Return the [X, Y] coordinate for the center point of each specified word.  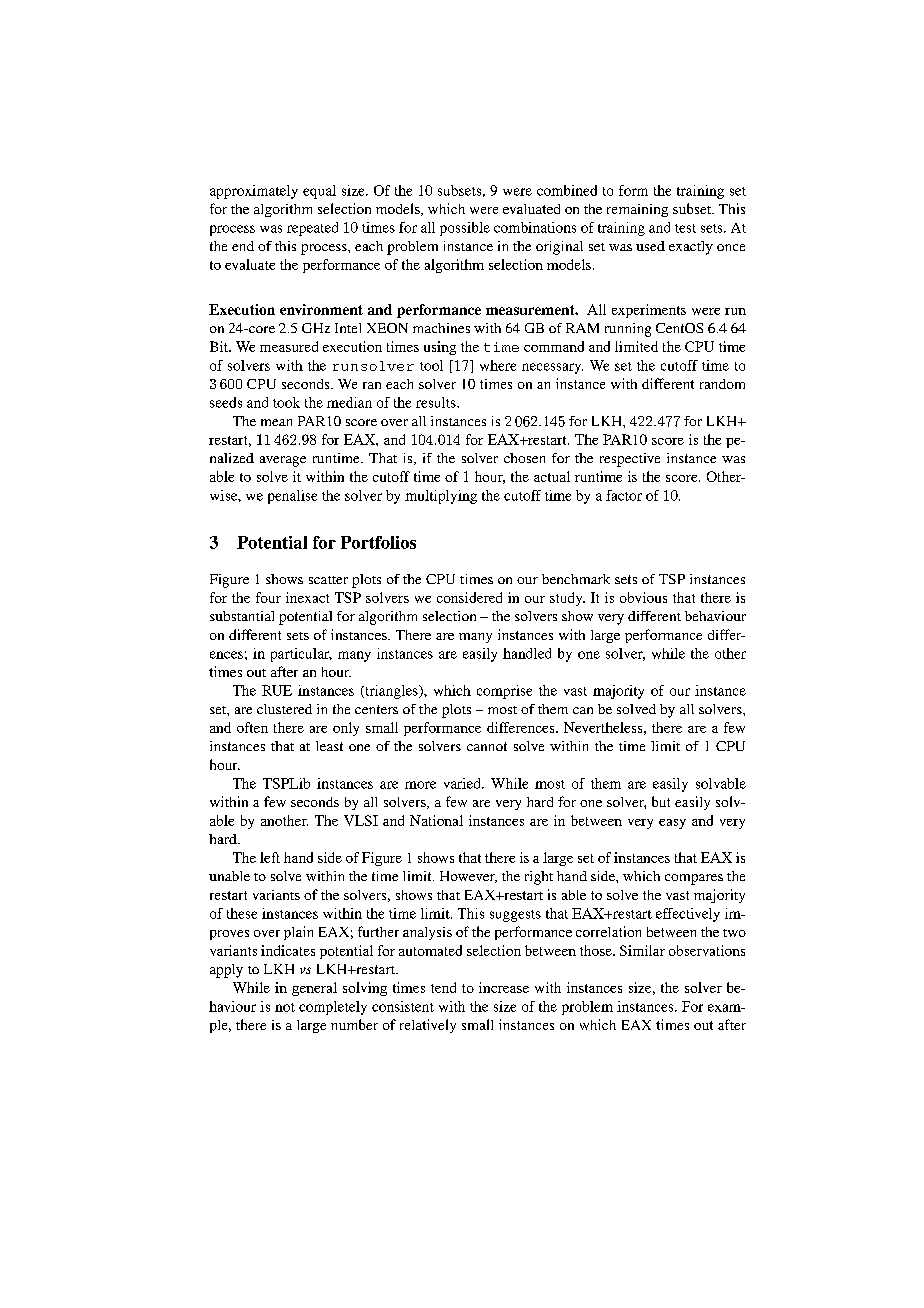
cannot [487, 746]
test [685, 228]
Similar [642, 950]
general [314, 989]
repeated [312, 229]
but [661, 801]
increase [504, 987]
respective [630, 460]
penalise [292, 497]
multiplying [441, 497]
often [252, 727]
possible [465, 229]
